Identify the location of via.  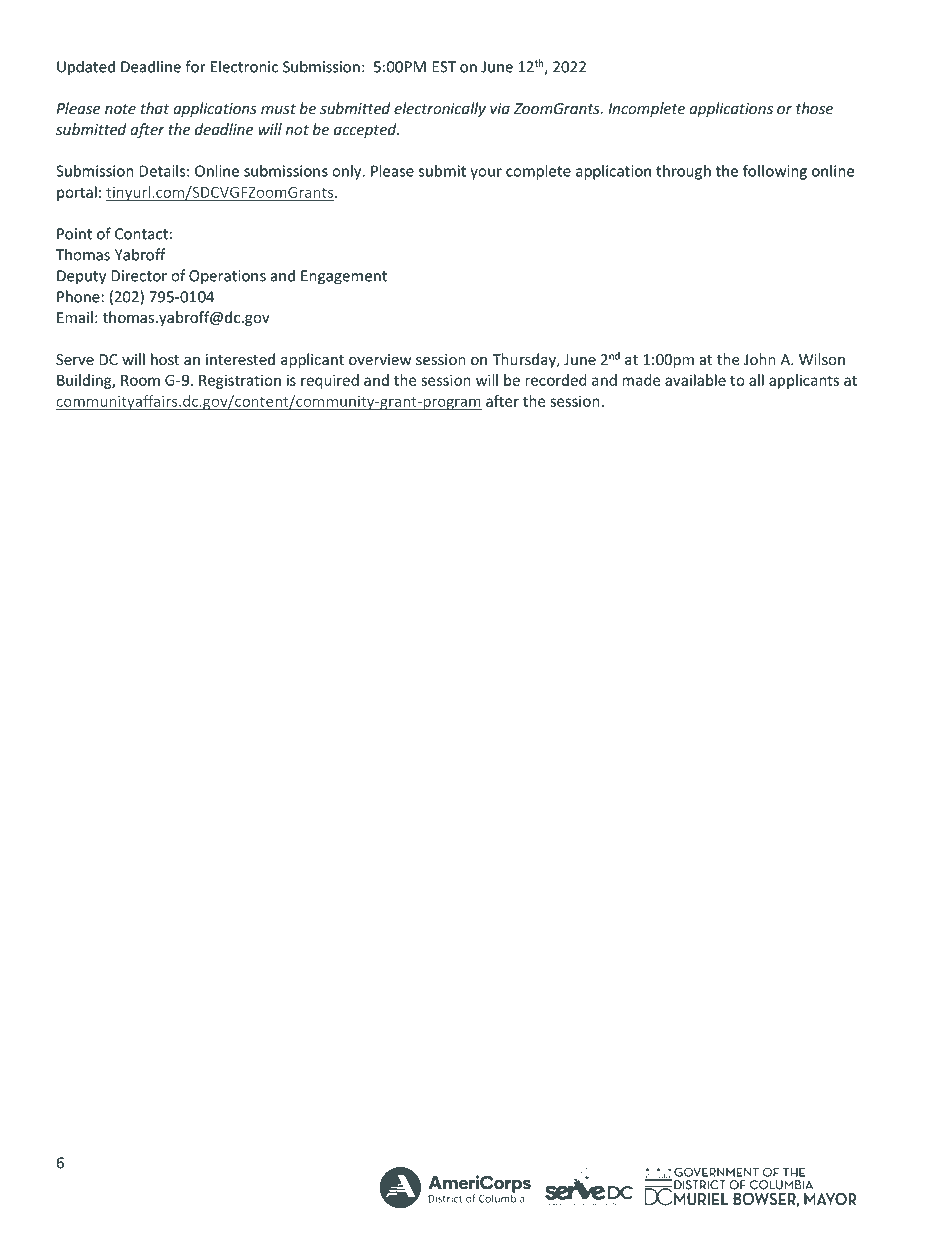
(500, 108).
